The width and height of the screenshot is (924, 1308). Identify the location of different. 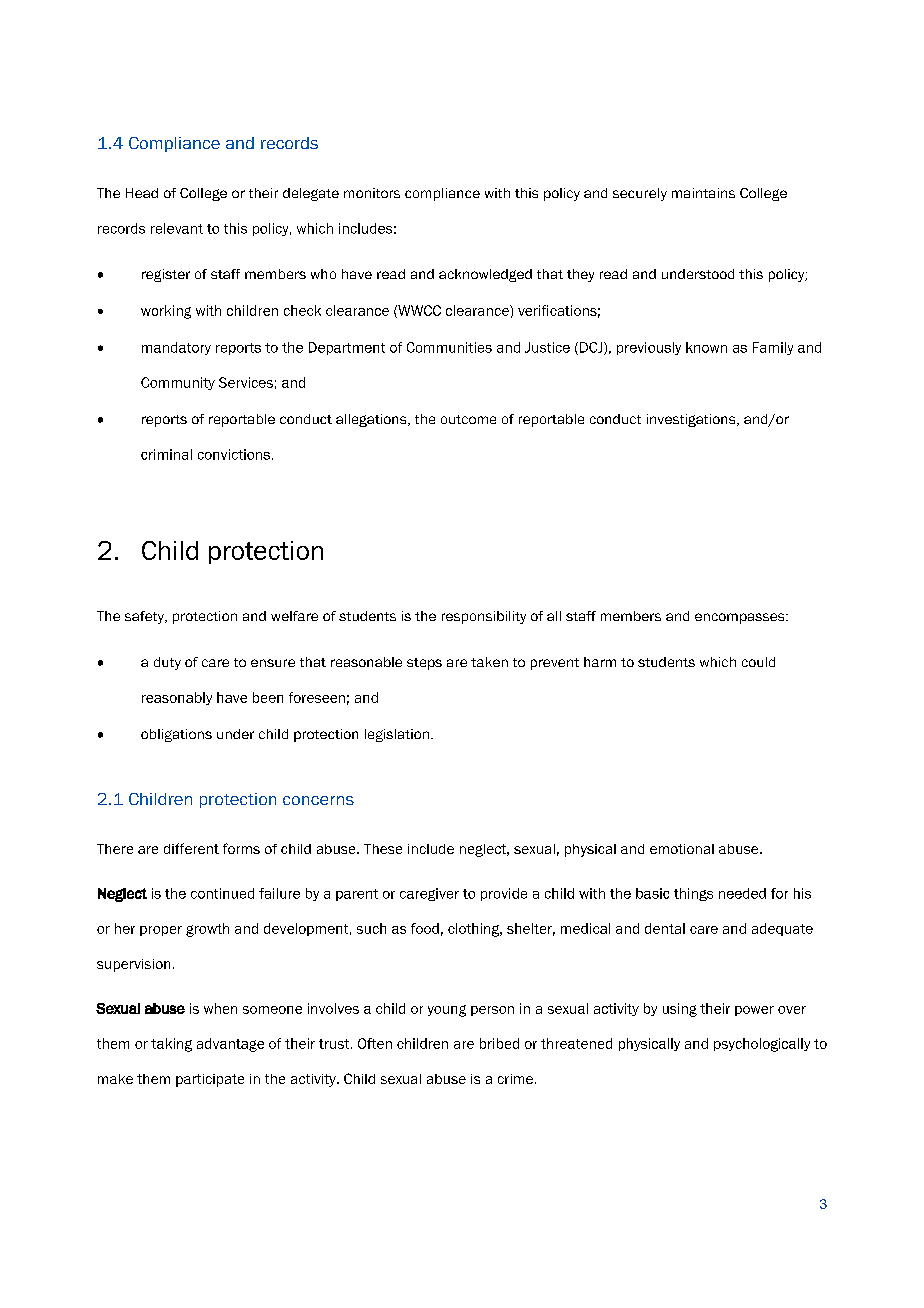
(191, 848).
